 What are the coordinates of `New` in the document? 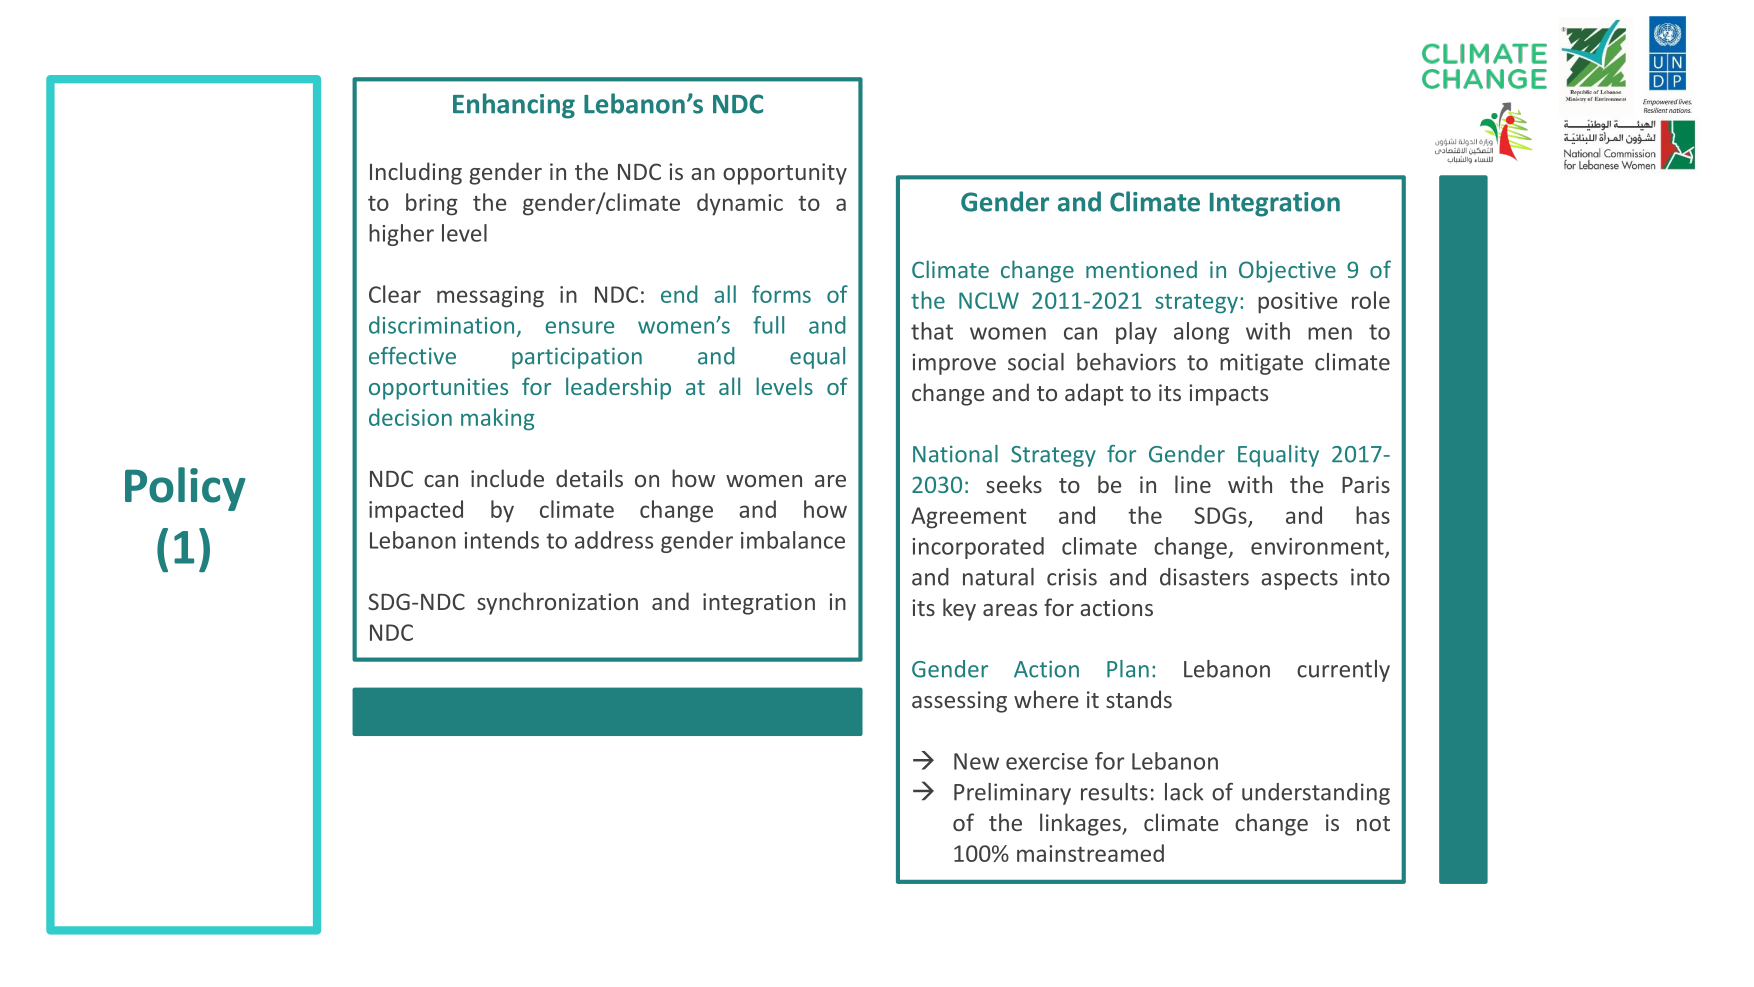 It's located at (976, 761).
